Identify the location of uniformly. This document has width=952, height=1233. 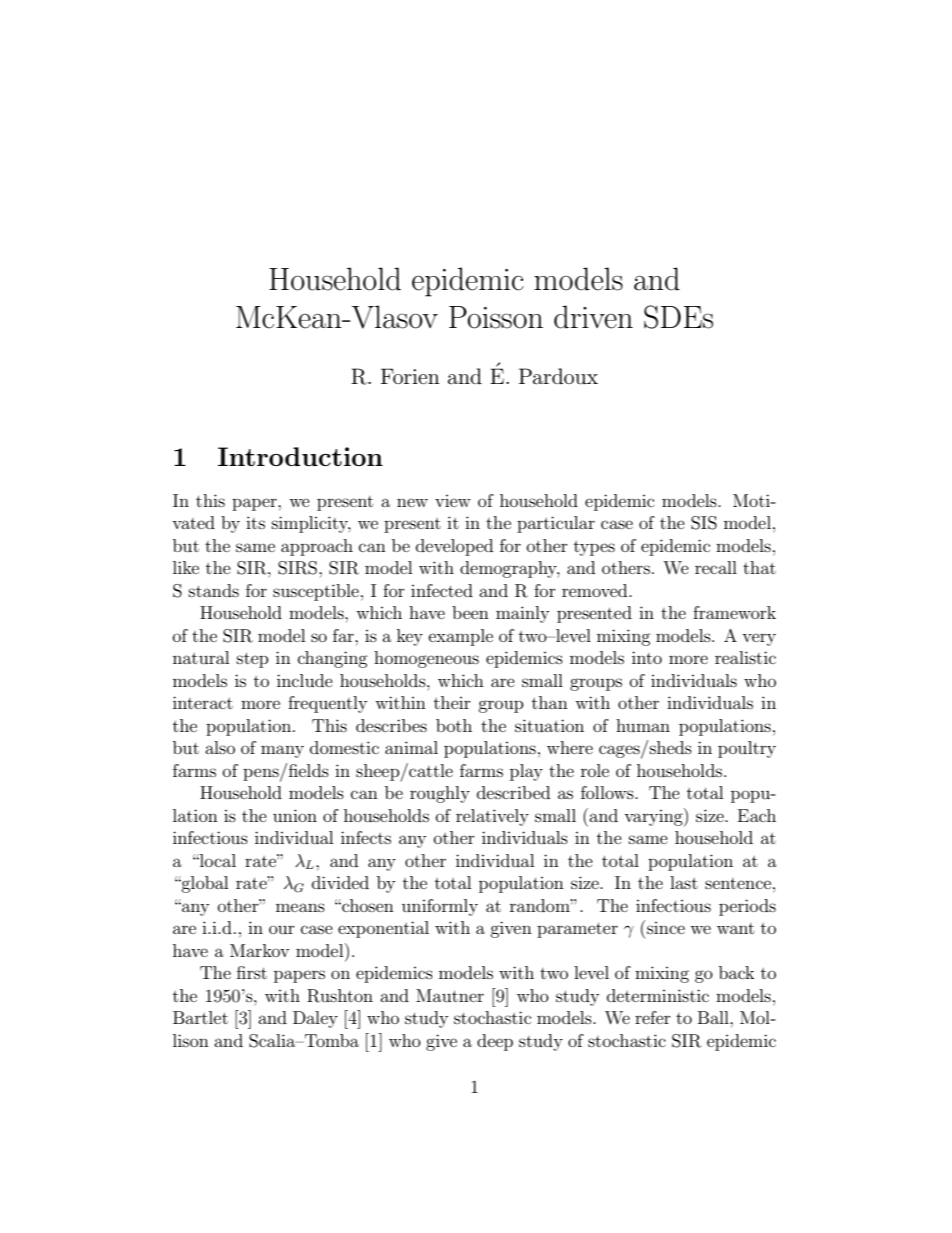
(440, 907).
